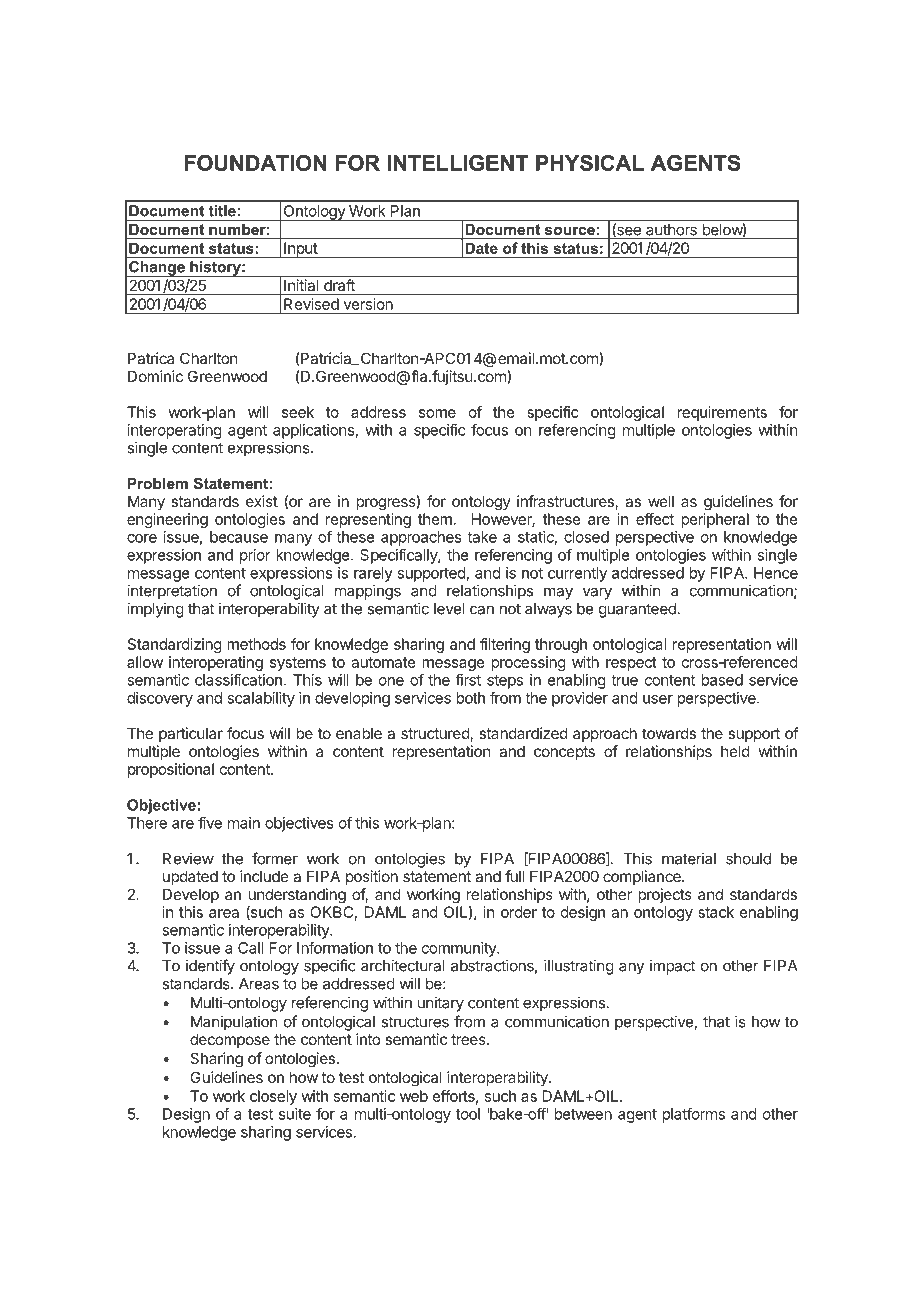  Describe the element at coordinates (457, 163) in the screenshot. I see `INTELLIGENT` at that location.
